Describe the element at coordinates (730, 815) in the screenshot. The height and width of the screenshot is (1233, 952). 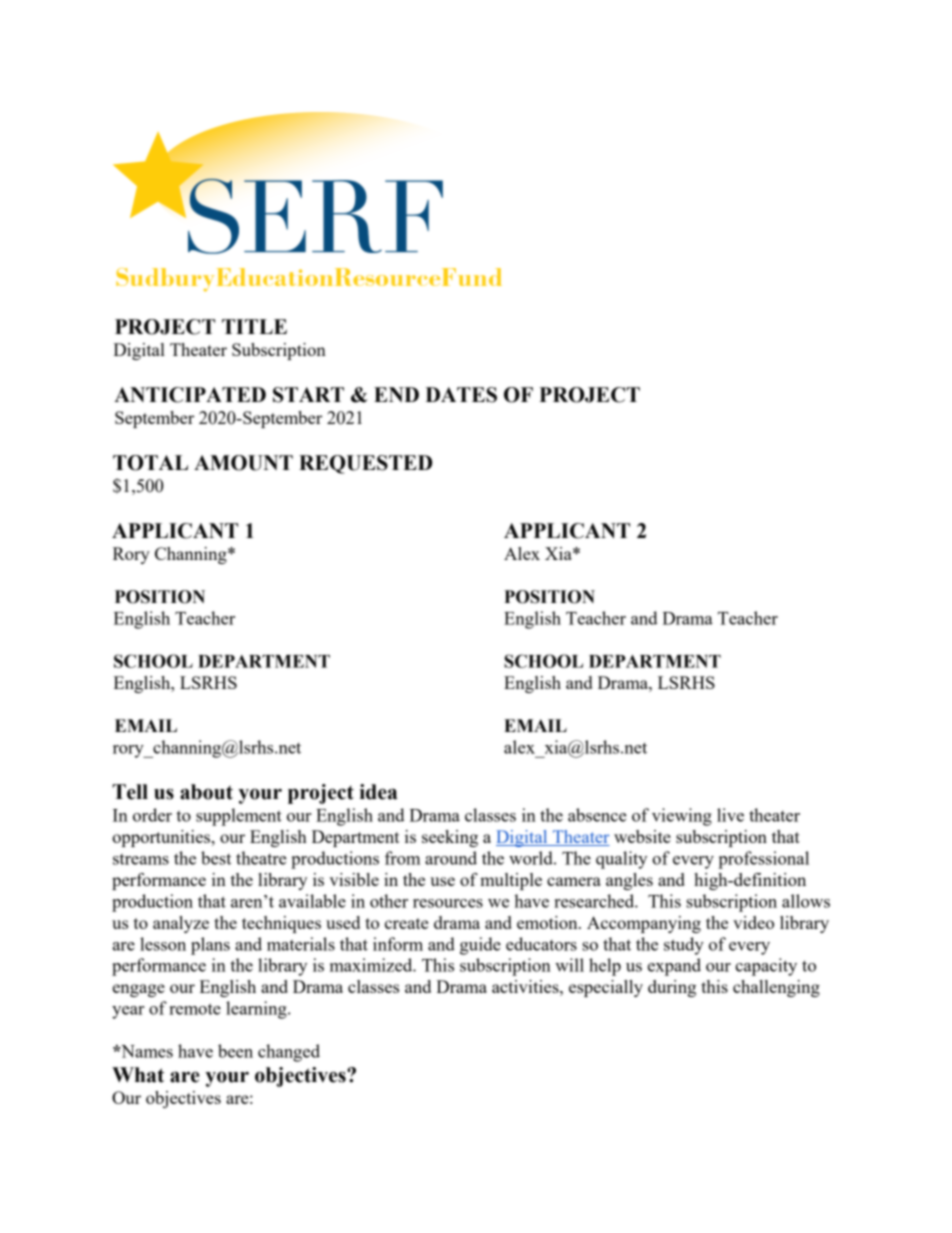
I see `live` at that location.
